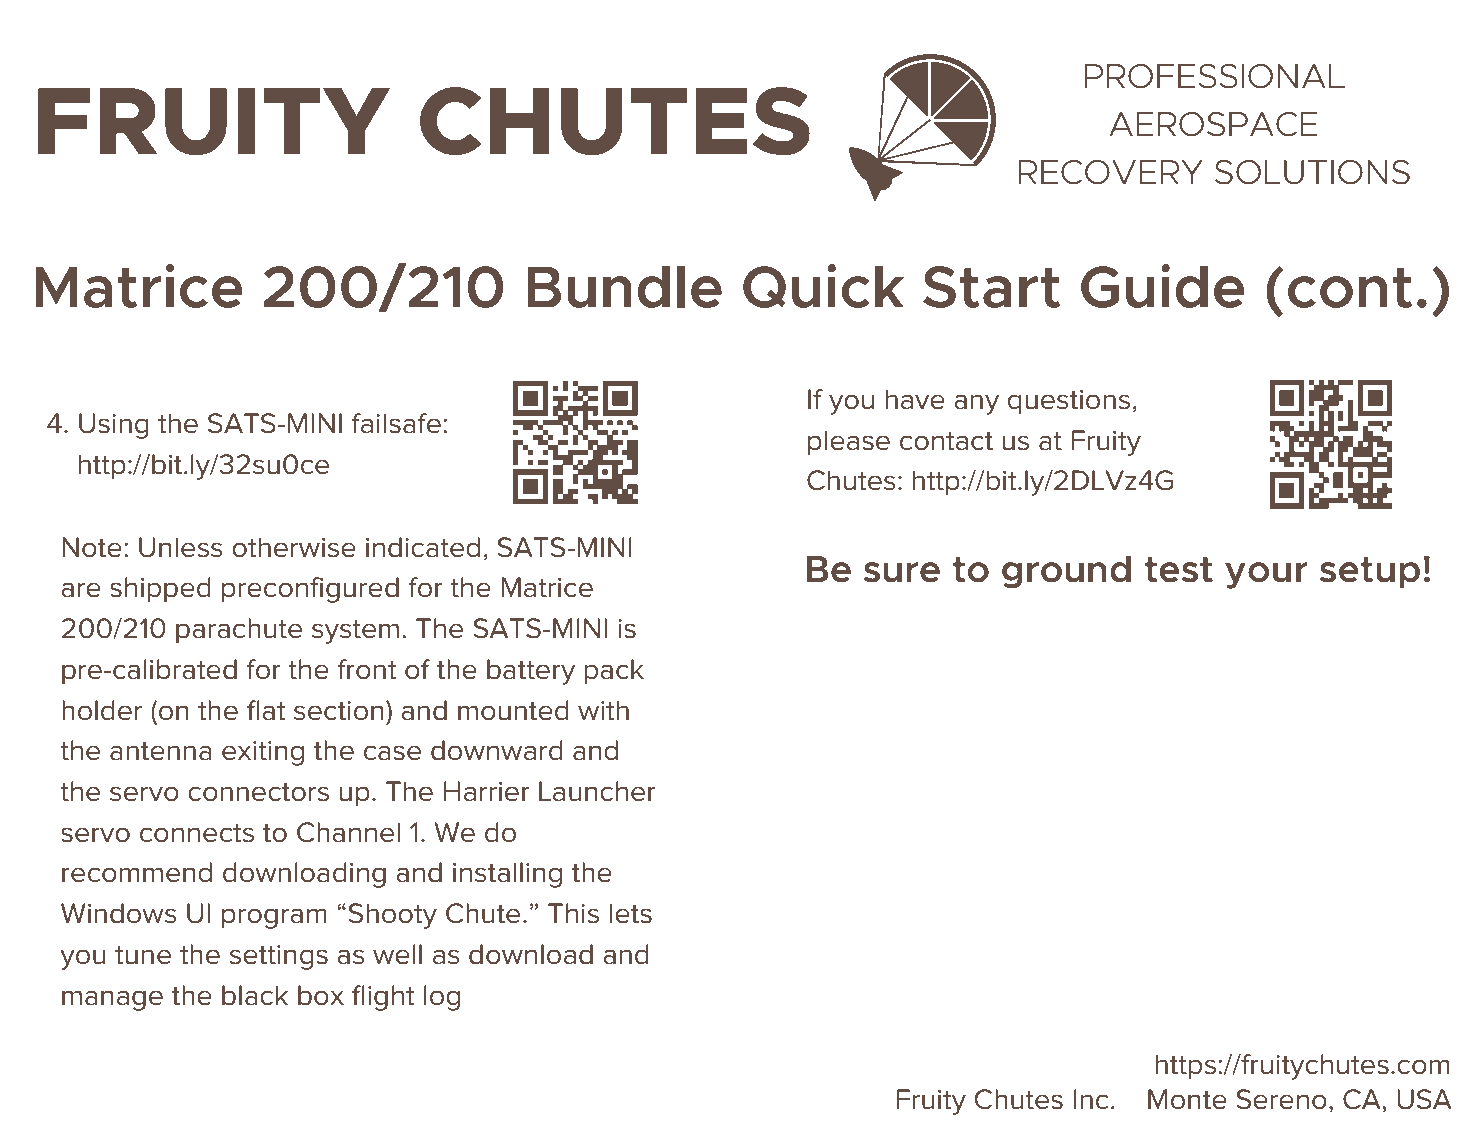 The width and height of the screenshot is (1483, 1146). I want to click on Inc, so click(1091, 1099).
